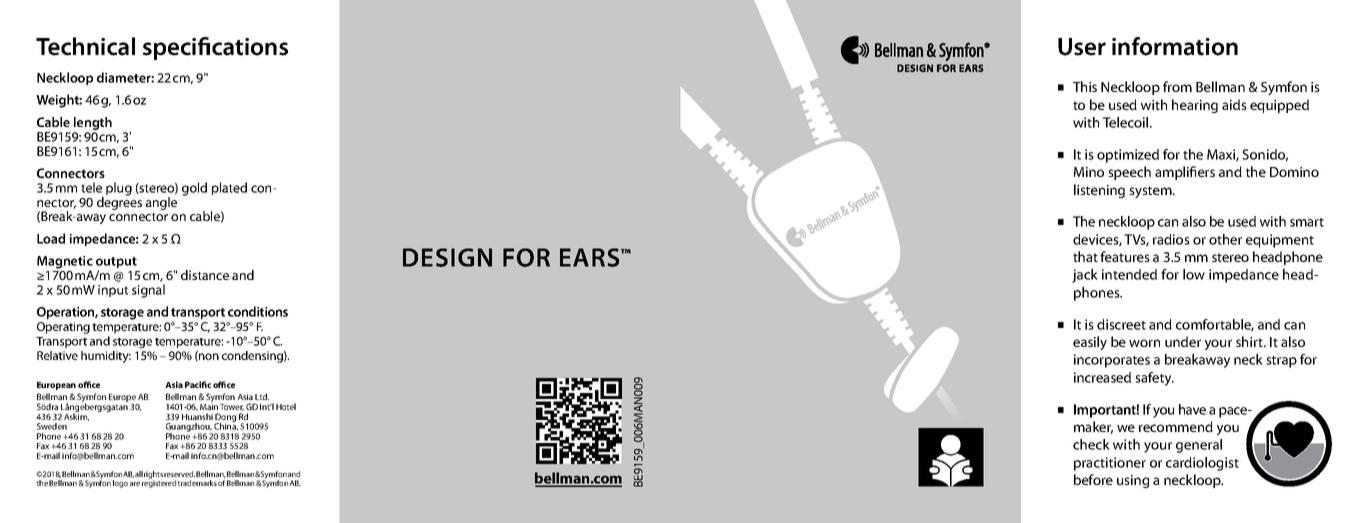 The width and height of the page is (1361, 523). I want to click on distance, so click(205, 275).
